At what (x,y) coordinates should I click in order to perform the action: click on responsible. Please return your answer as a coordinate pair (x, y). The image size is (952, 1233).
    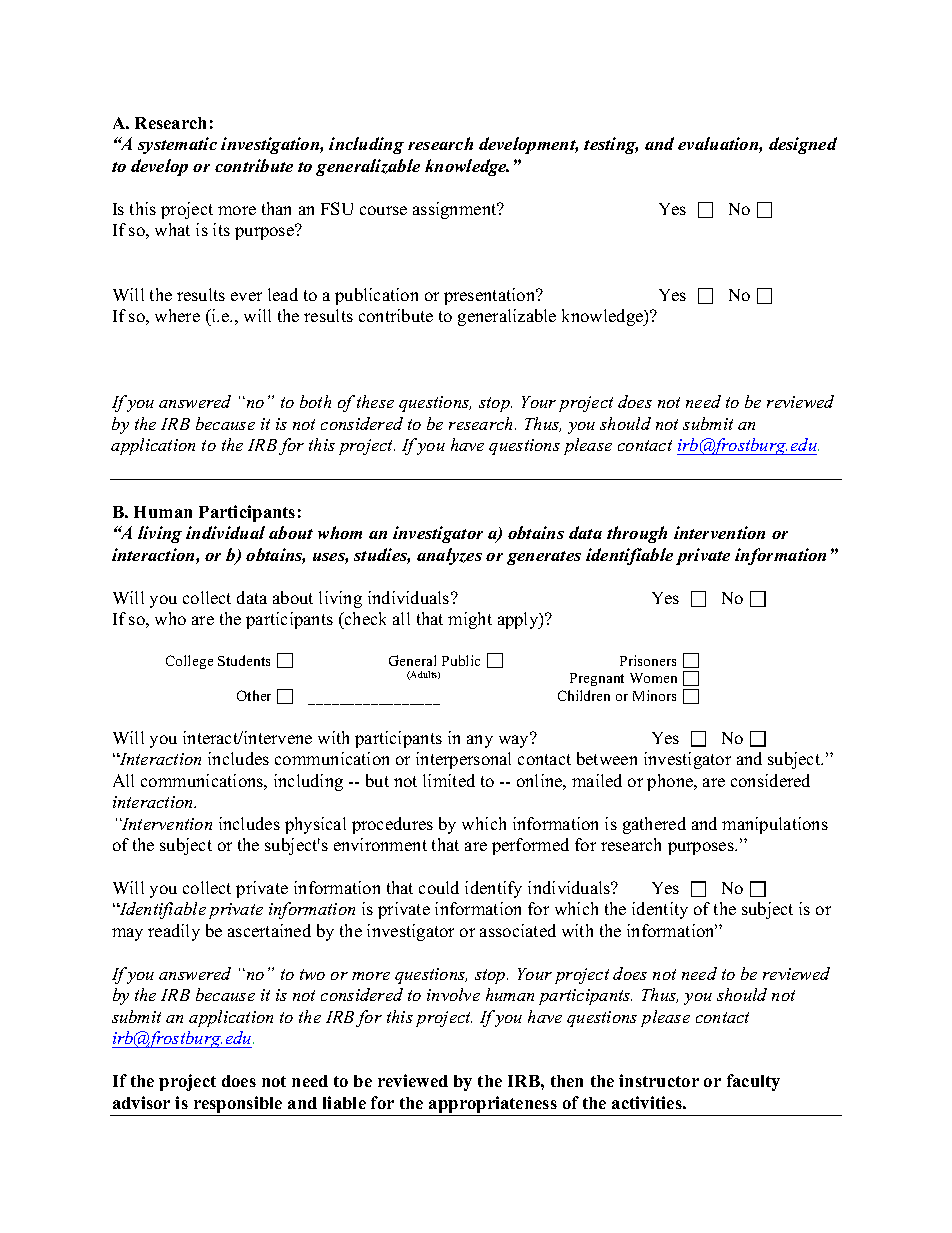
    Looking at the image, I should click on (238, 1106).
